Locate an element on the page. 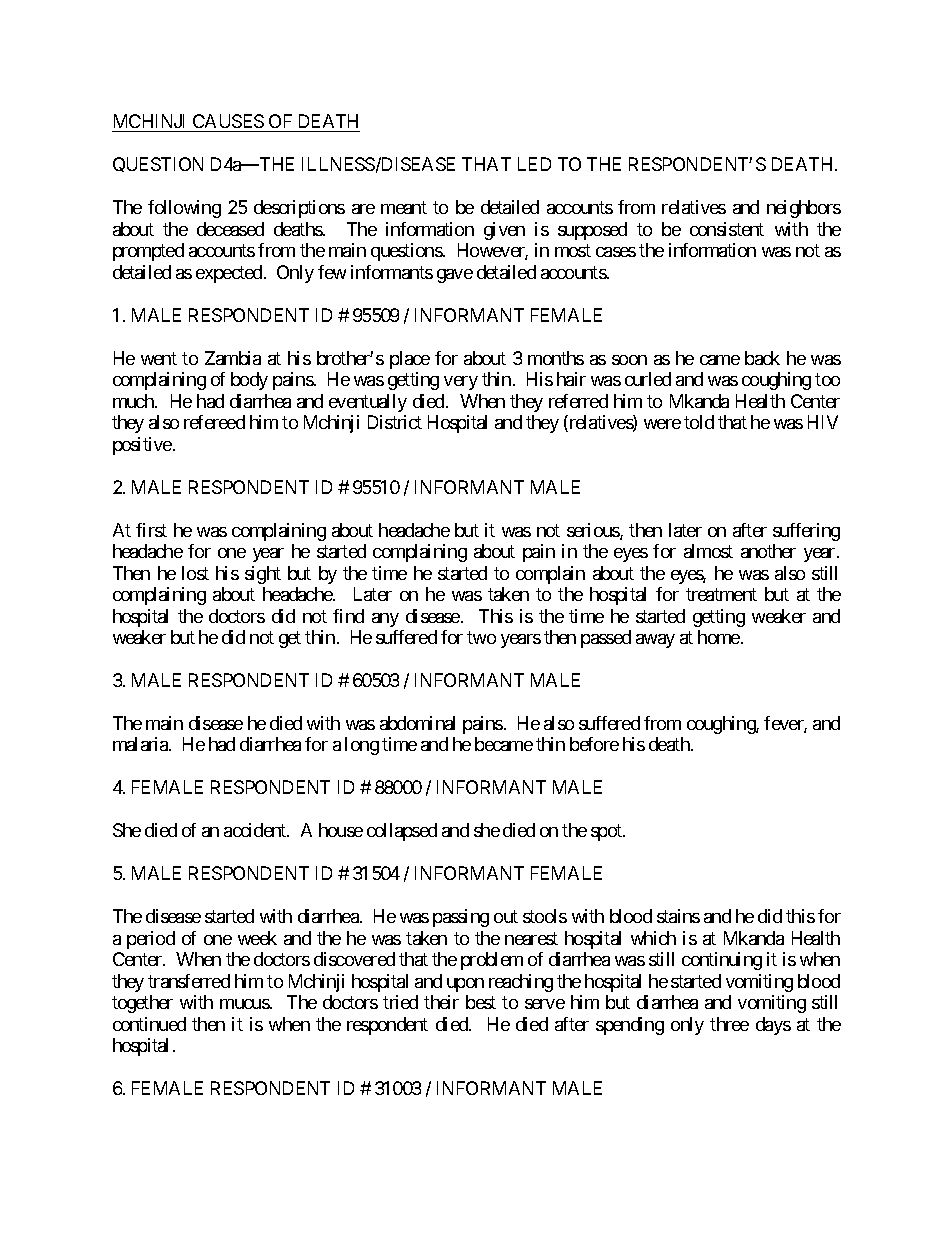 The height and width of the document is (1233, 952). home is located at coordinates (719, 637).
